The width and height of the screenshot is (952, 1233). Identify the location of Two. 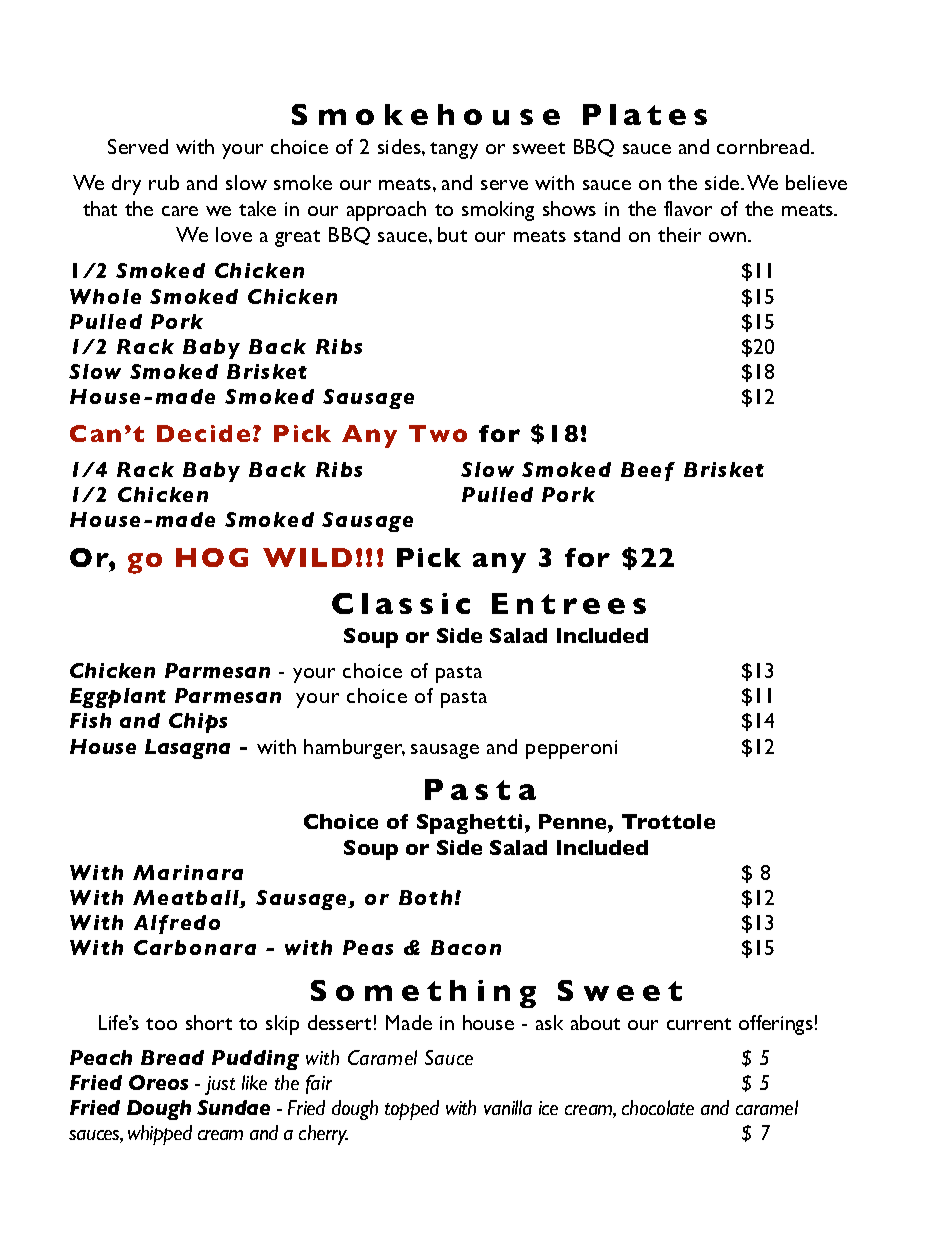
(438, 433).
